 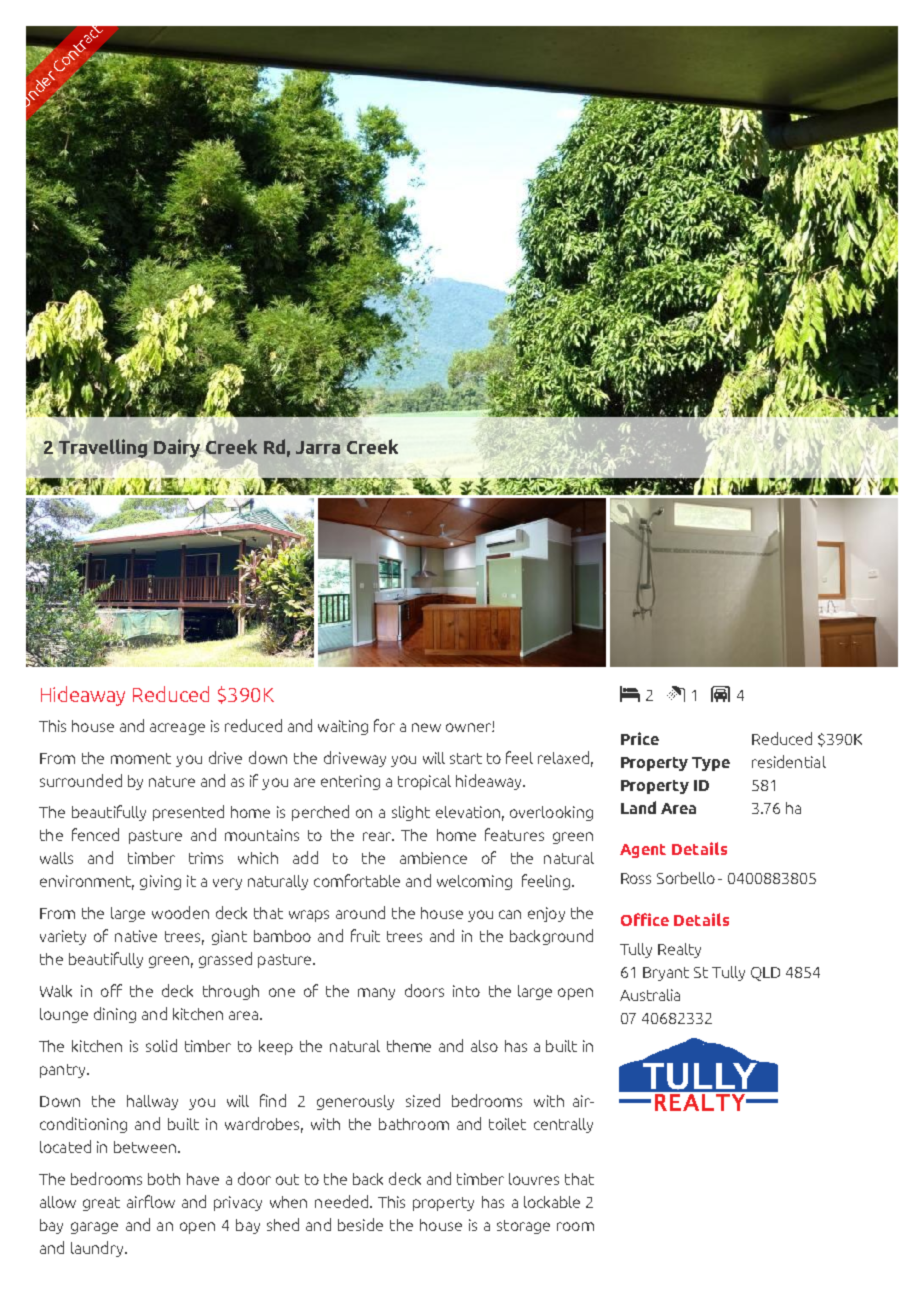 I want to click on Travelling, so click(x=103, y=448).
